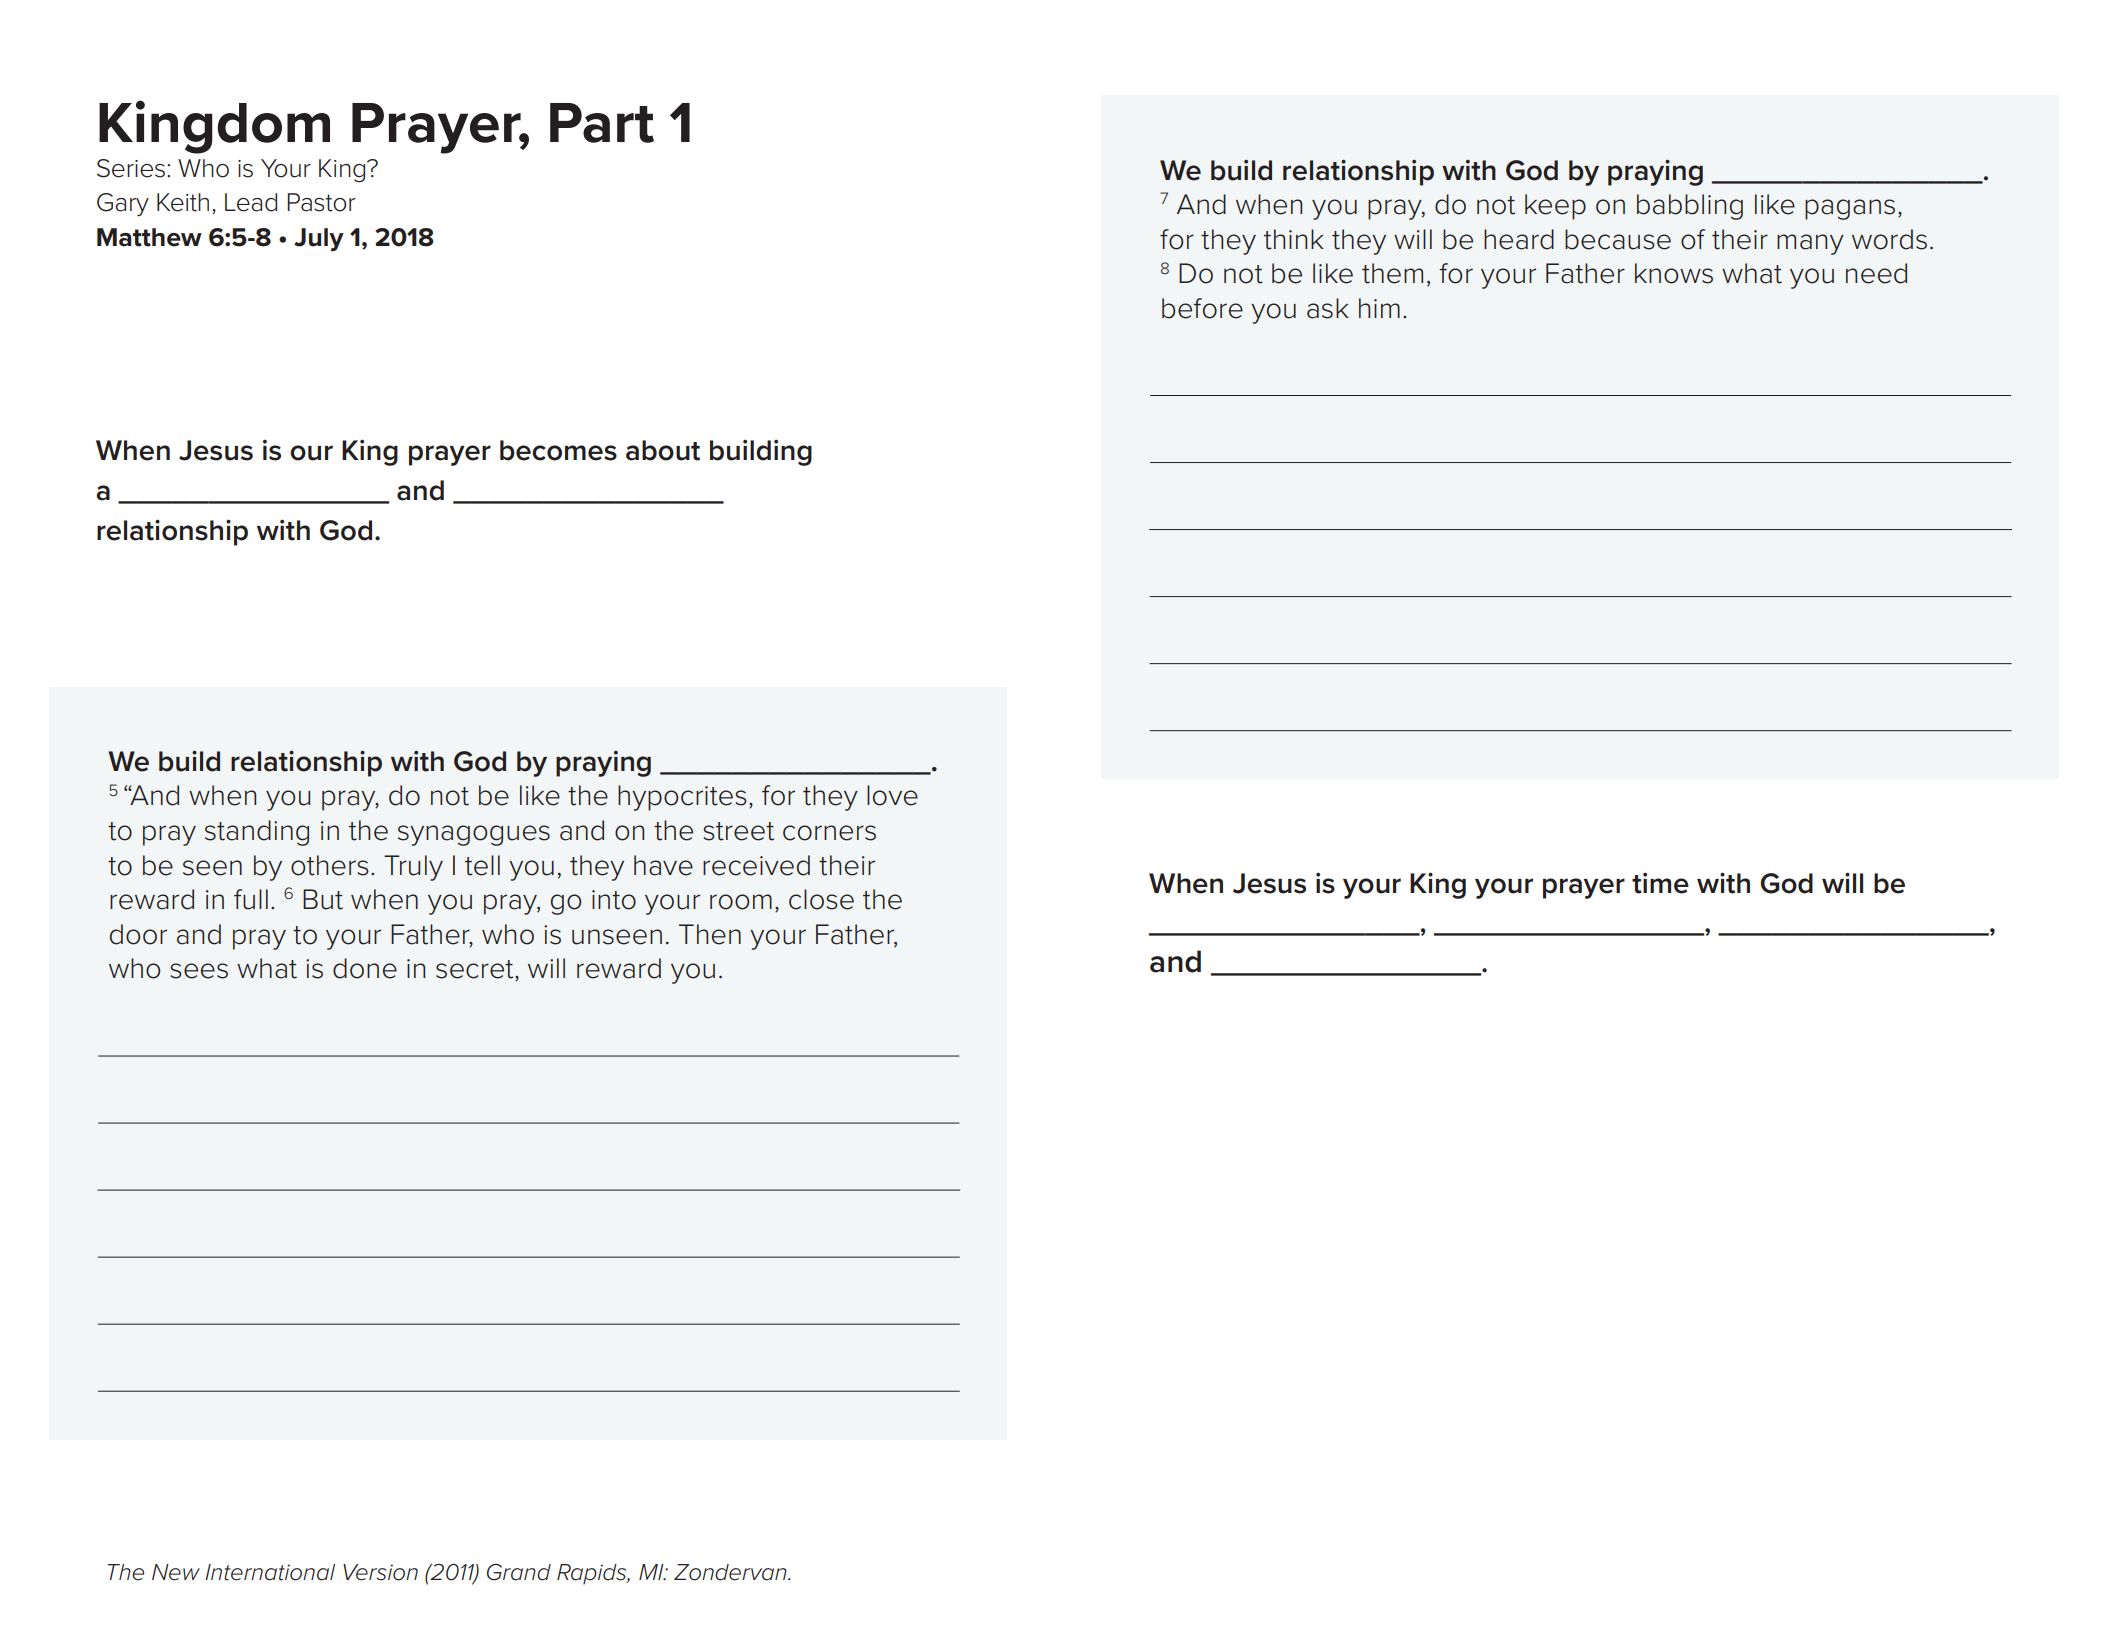 The width and height of the page is (2107, 1628). Describe the element at coordinates (1660, 883) in the page. I see `time` at that location.
